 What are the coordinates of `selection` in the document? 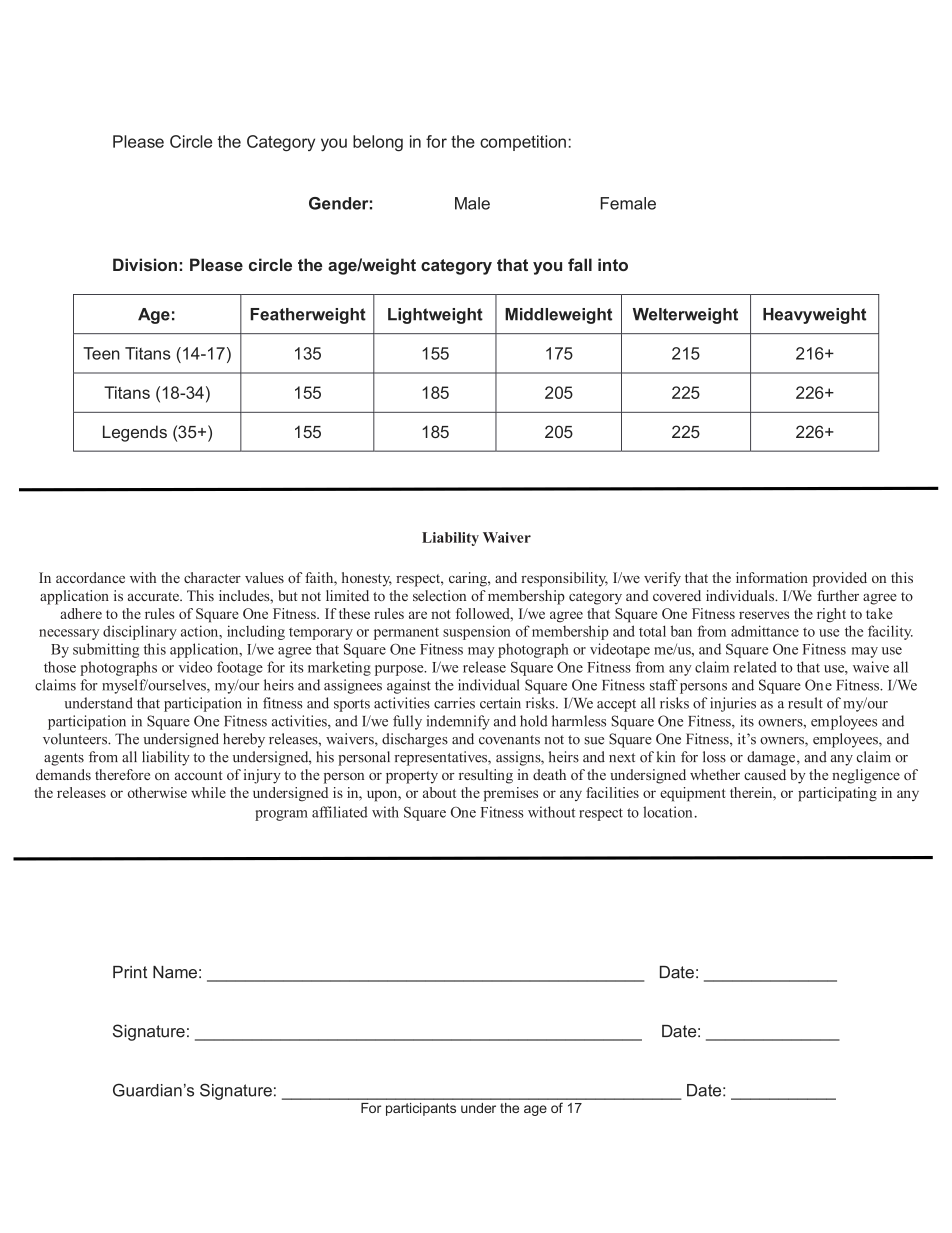 It's located at (439, 595).
